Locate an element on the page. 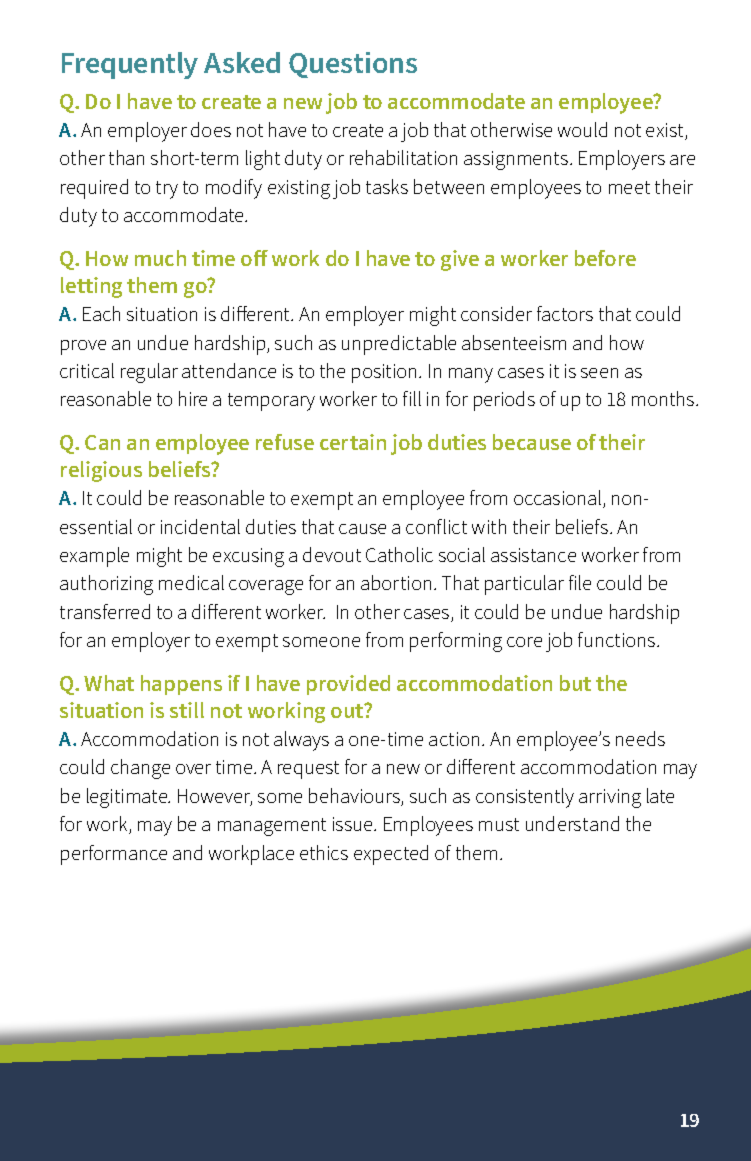  performance is located at coordinates (114, 855).
